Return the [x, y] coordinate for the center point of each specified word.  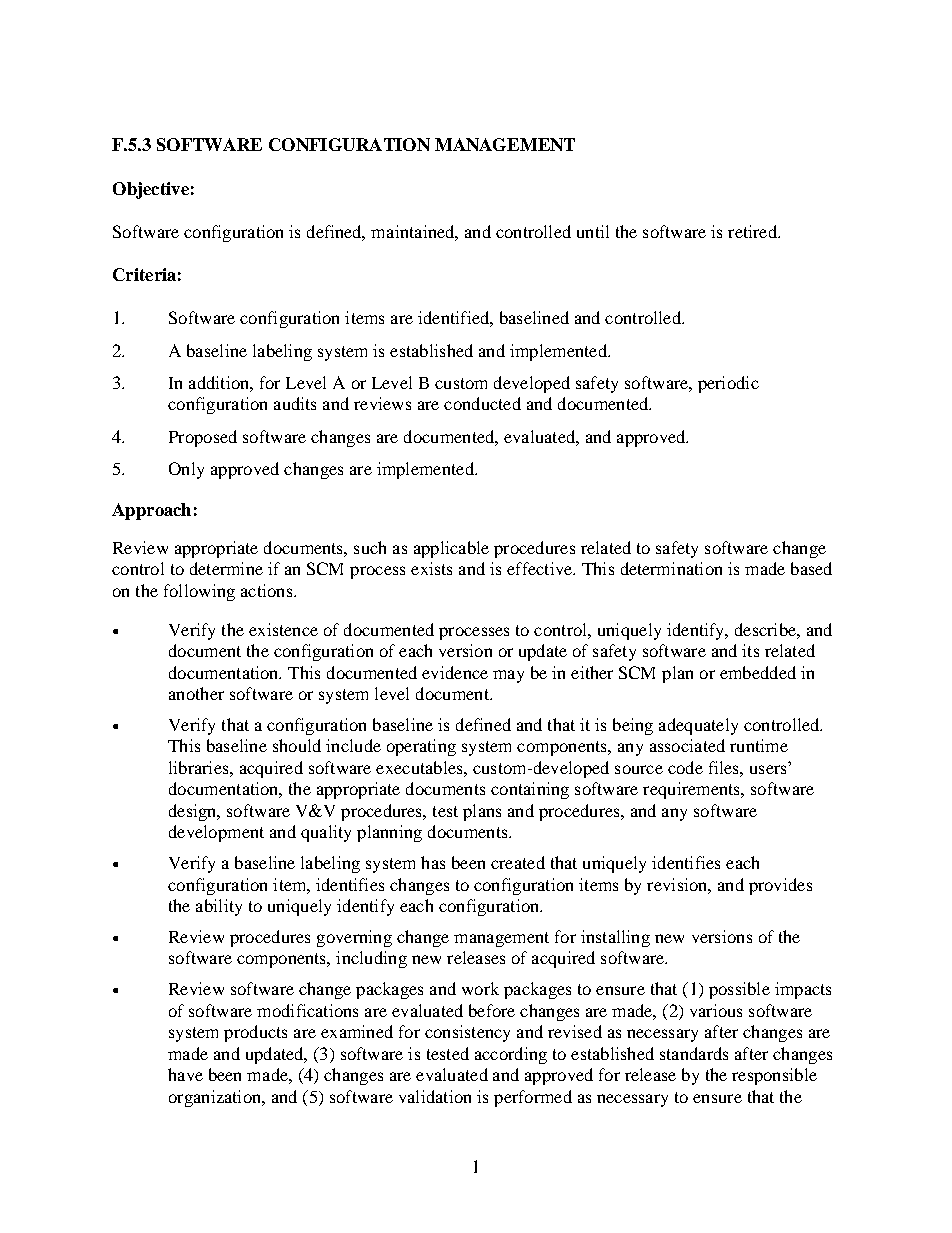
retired [753, 231]
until [593, 231]
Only [186, 470]
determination [671, 568]
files [725, 767]
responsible [774, 1076]
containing [530, 790]
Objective [151, 190]
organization [216, 1098]
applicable [451, 549]
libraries [200, 767]
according [511, 1055]
